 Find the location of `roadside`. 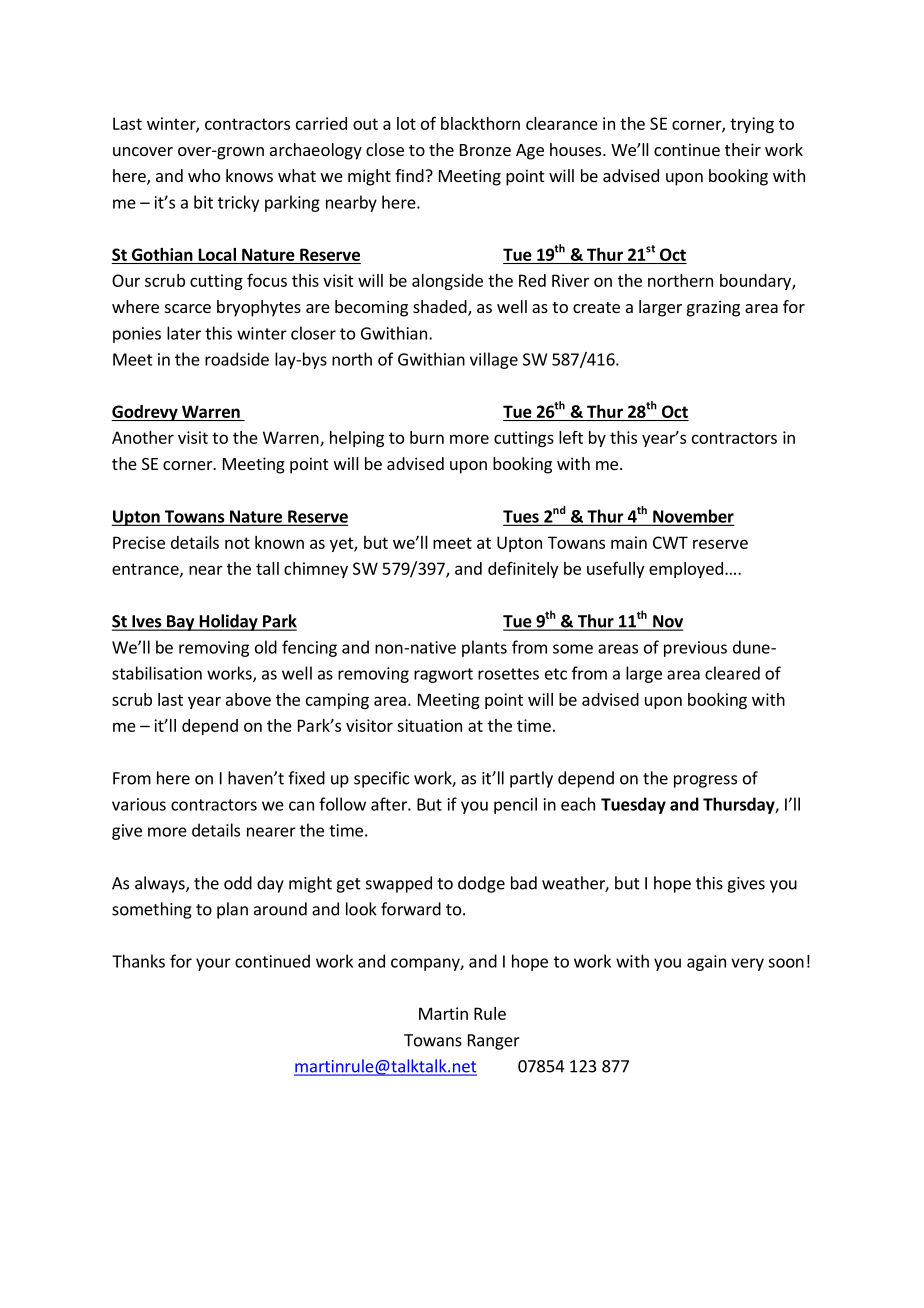

roadside is located at coordinates (237, 359).
